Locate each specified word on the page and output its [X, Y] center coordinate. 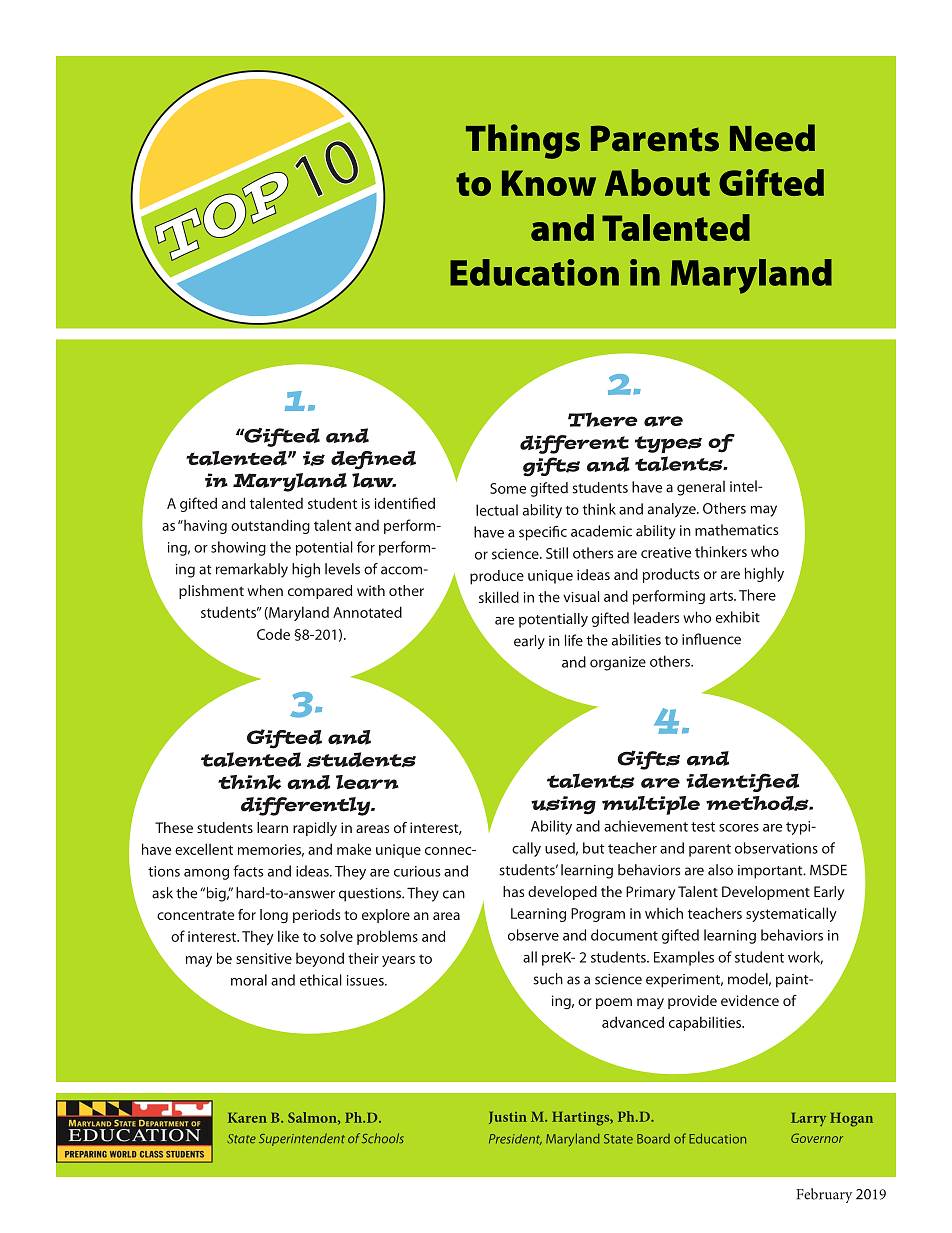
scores [739, 828]
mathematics [736, 530]
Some [508, 488]
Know [549, 183]
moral [249, 980]
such [548, 979]
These [174, 827]
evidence [750, 1000]
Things [523, 141]
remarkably [252, 570]
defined [373, 460]
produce [497, 577]
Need [772, 138]
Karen [247, 1118]
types [668, 444]
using [563, 805]
